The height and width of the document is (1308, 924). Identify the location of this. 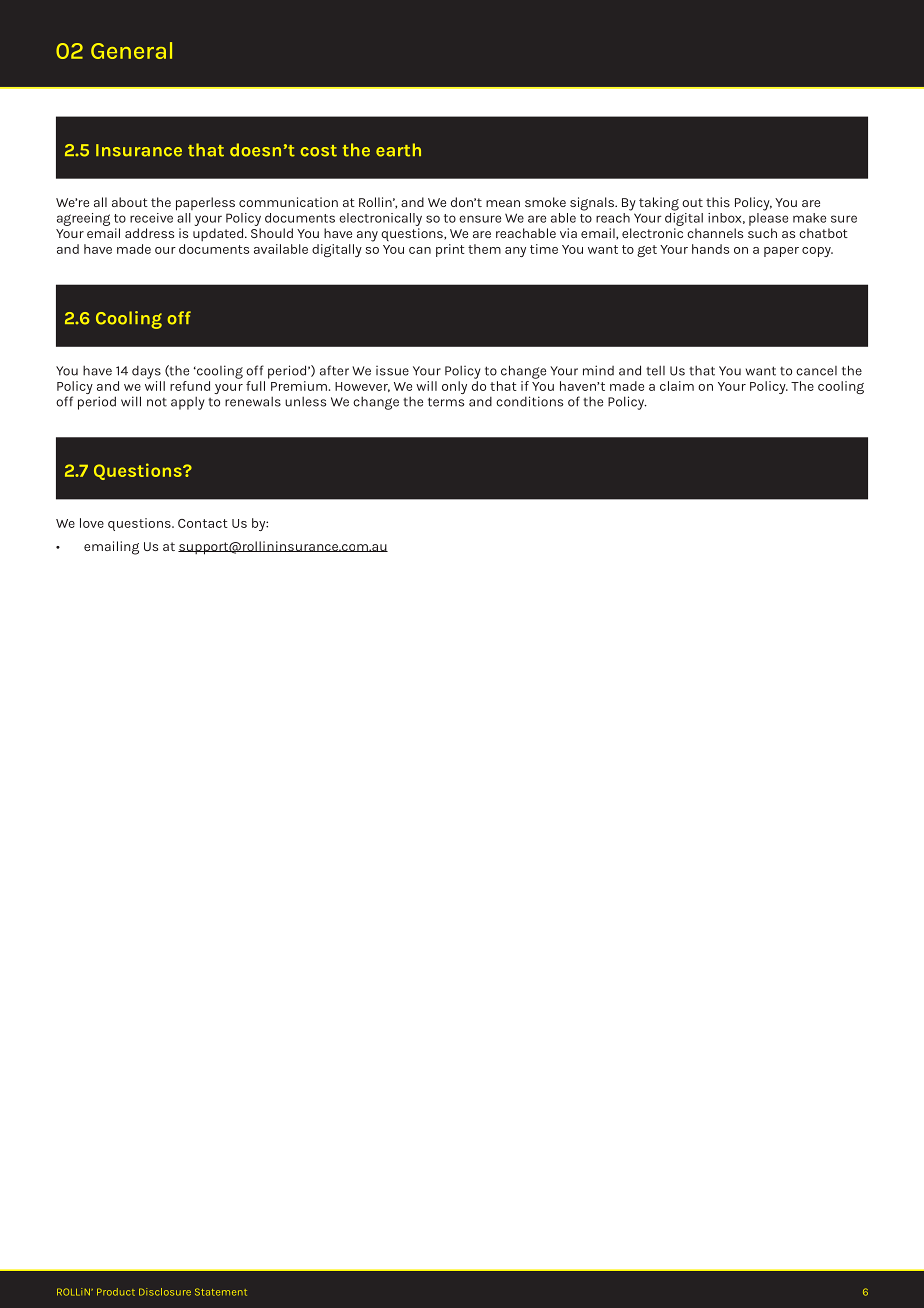
(718, 202).
